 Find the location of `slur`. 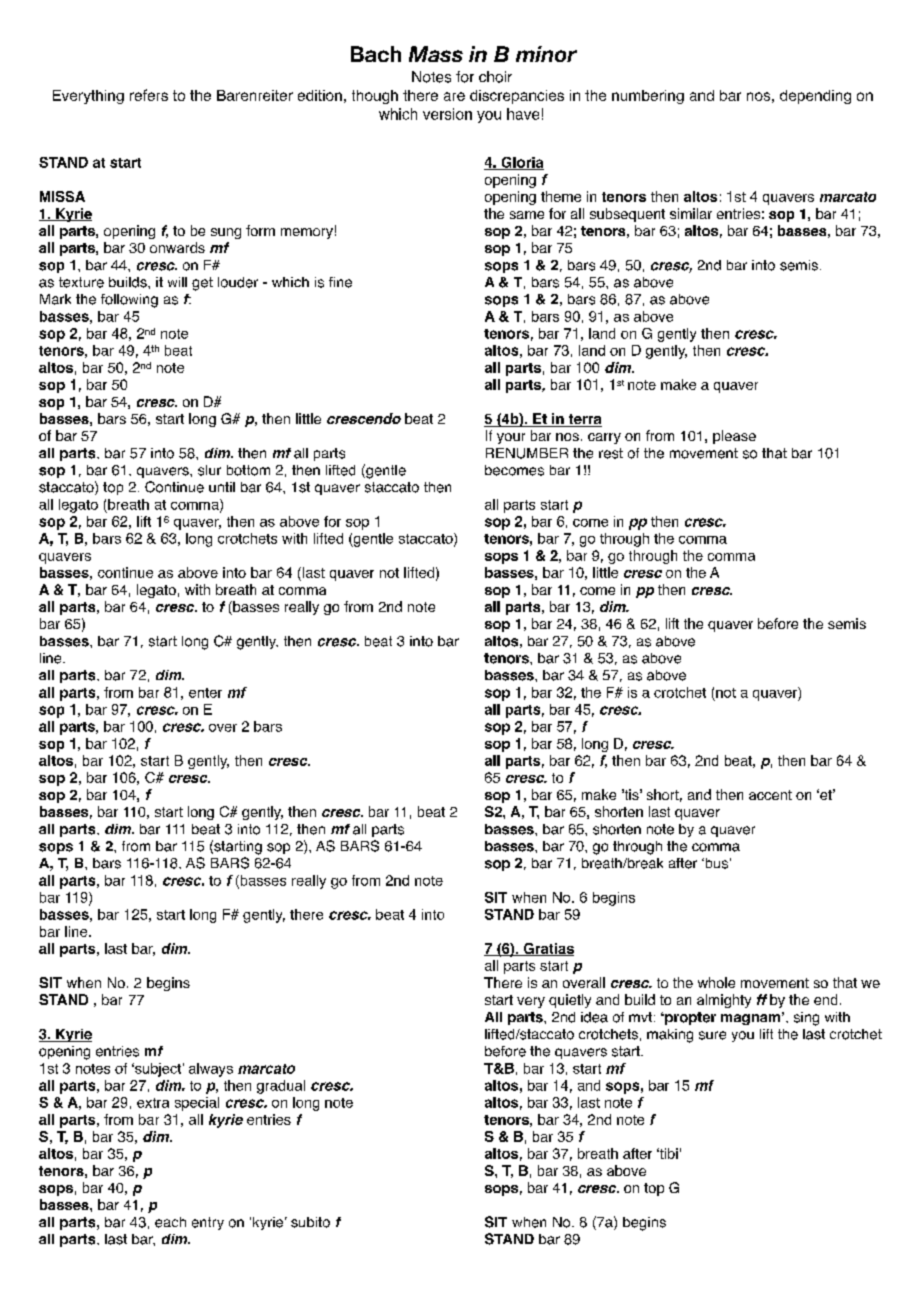

slur is located at coordinates (209, 470).
